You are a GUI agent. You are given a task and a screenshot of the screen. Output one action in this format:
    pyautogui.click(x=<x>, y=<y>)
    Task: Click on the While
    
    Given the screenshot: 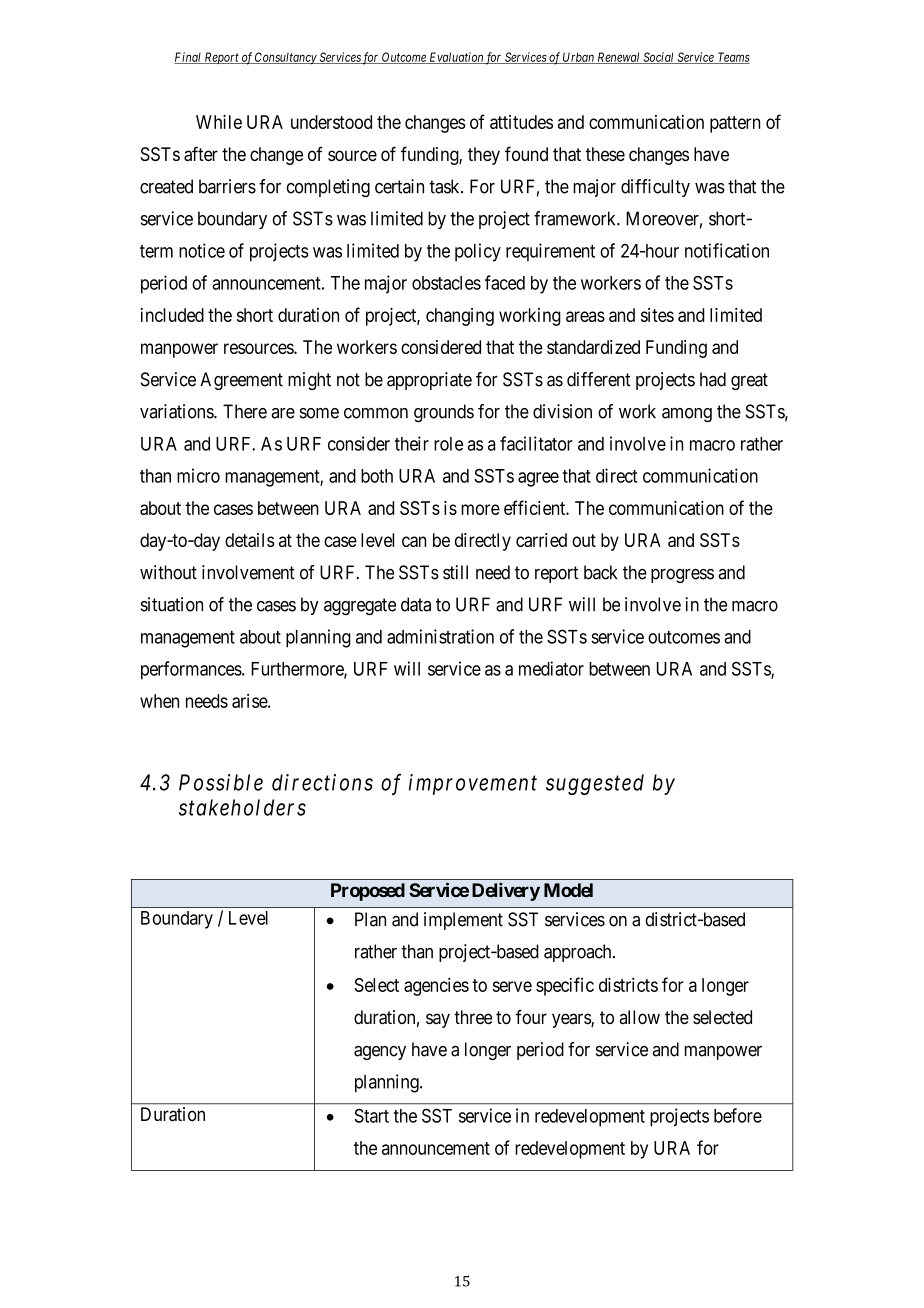 What is the action you would take?
    pyautogui.click(x=219, y=122)
